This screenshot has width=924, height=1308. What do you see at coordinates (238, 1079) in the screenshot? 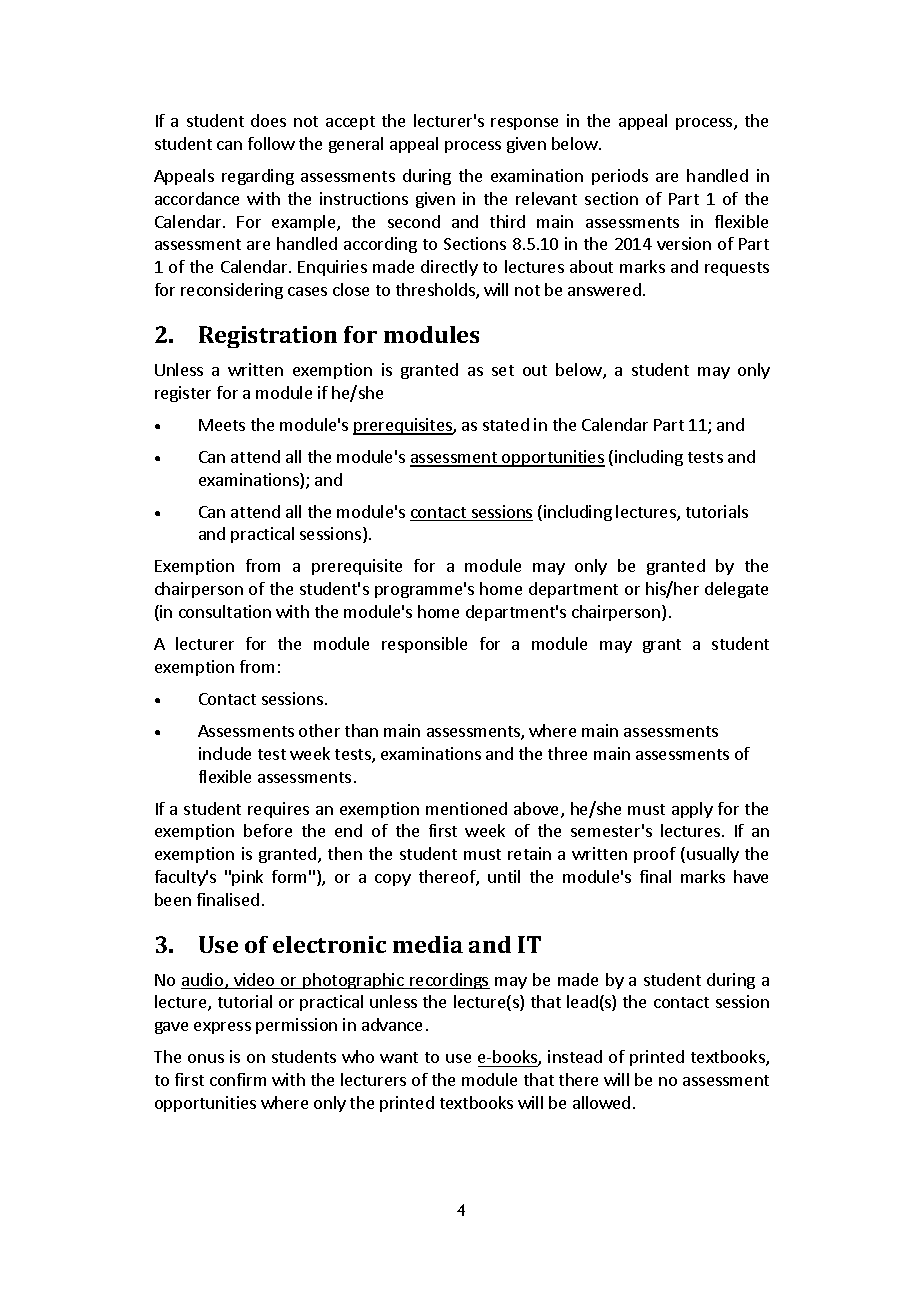
I see `confirm` at bounding box center [238, 1079].
